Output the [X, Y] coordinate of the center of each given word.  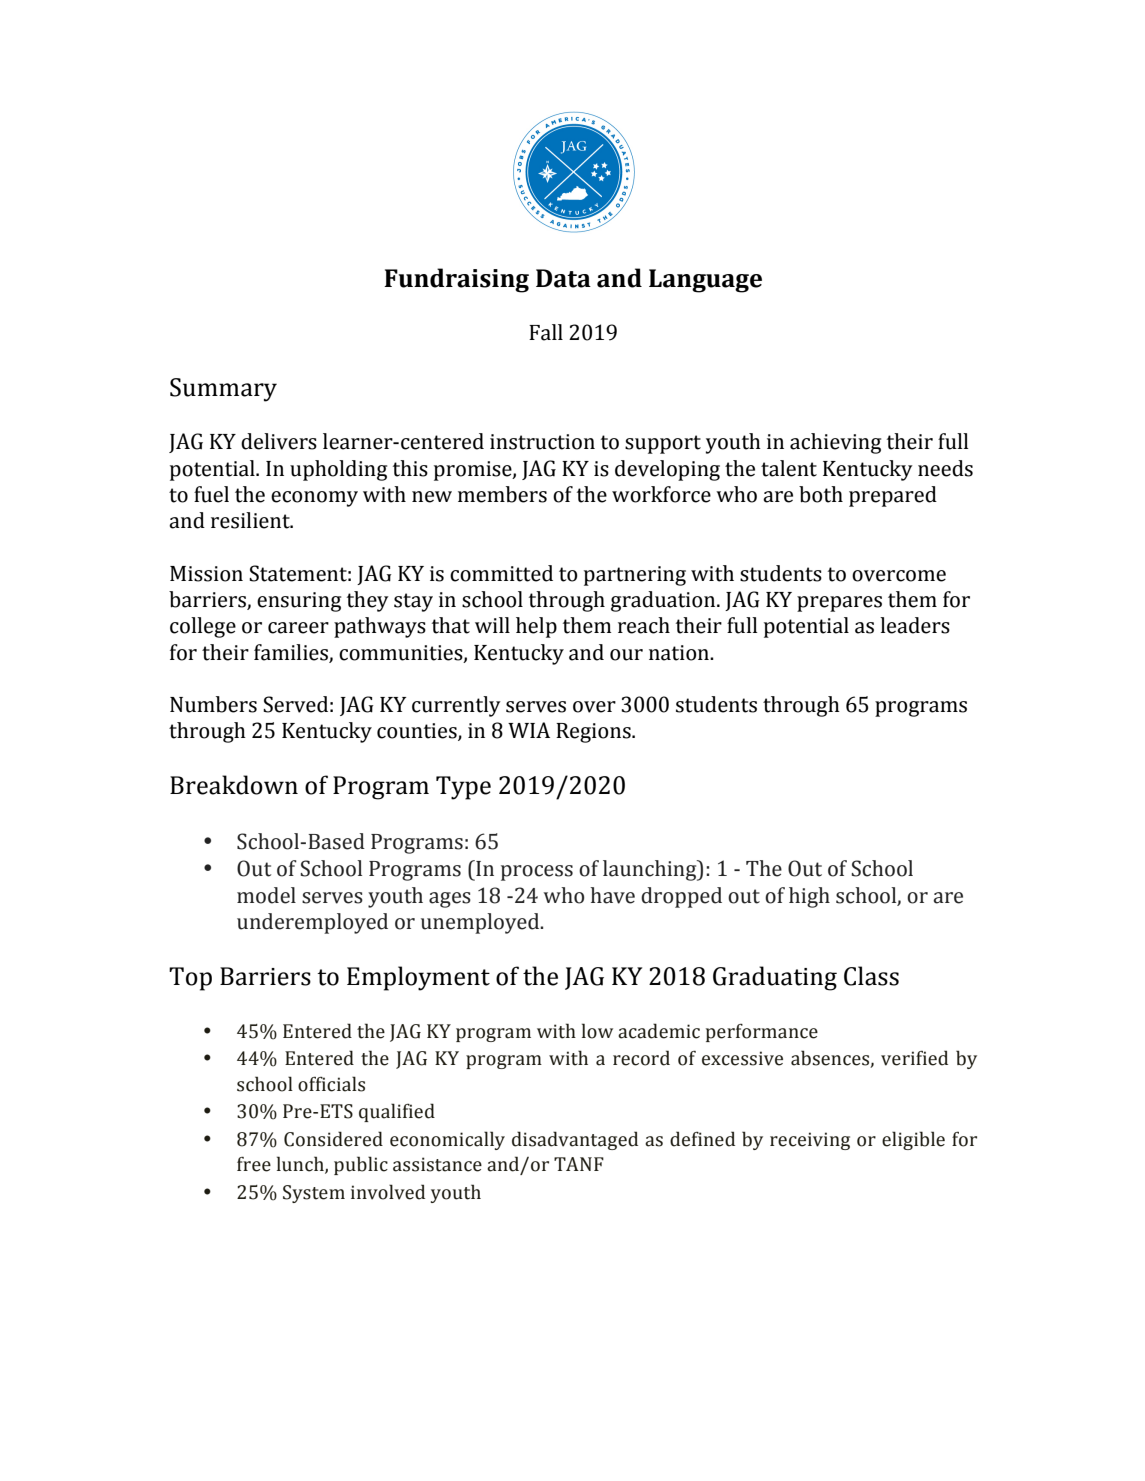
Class [871, 976]
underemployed [312, 923]
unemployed [481, 923]
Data [563, 278]
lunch [301, 1165]
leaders [915, 625]
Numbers [213, 704]
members [502, 494]
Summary [223, 390]
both [821, 494]
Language [705, 281]
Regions [594, 733]
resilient [251, 520]
